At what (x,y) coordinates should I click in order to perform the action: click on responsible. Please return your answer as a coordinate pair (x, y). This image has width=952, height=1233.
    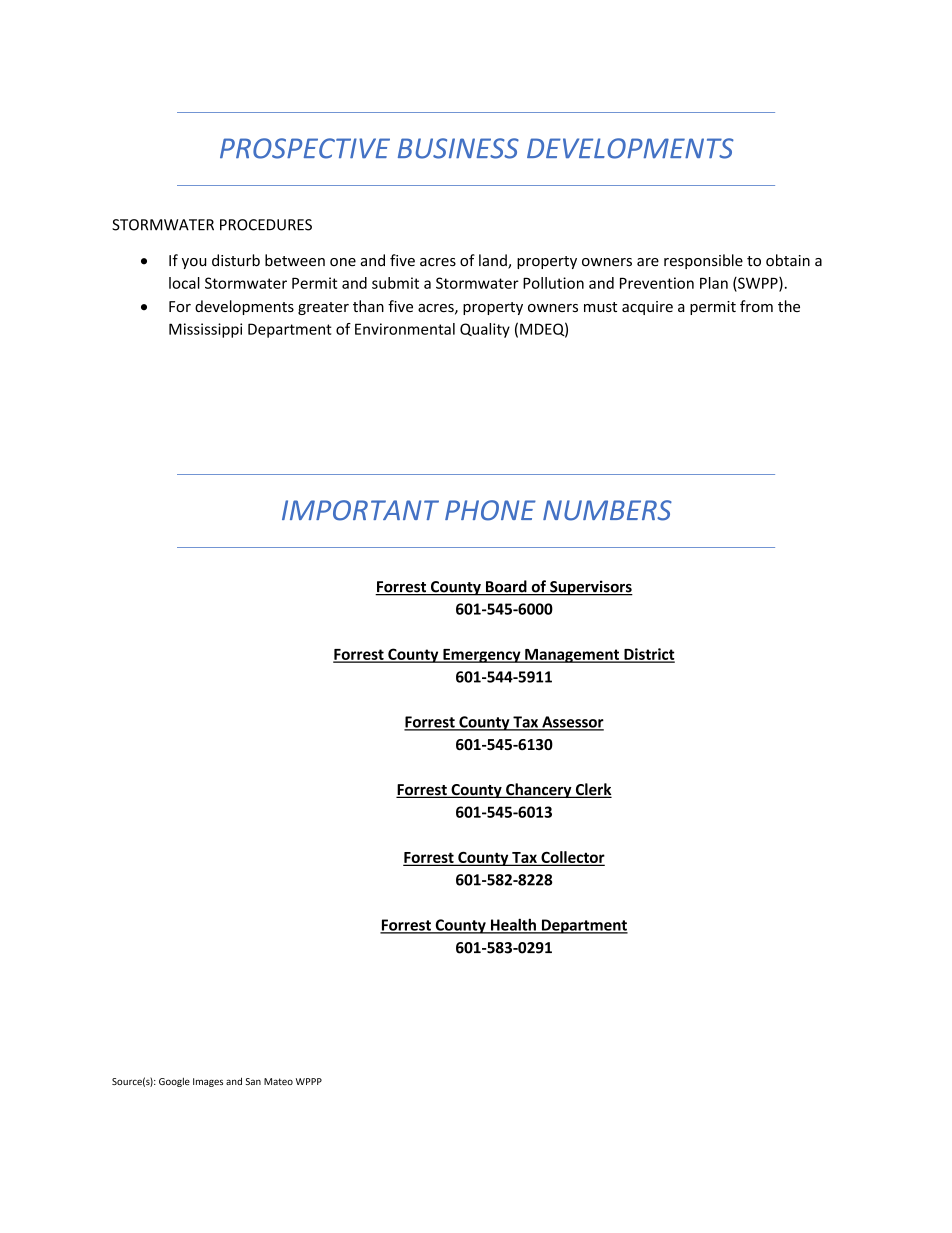
    Looking at the image, I should click on (703, 261).
